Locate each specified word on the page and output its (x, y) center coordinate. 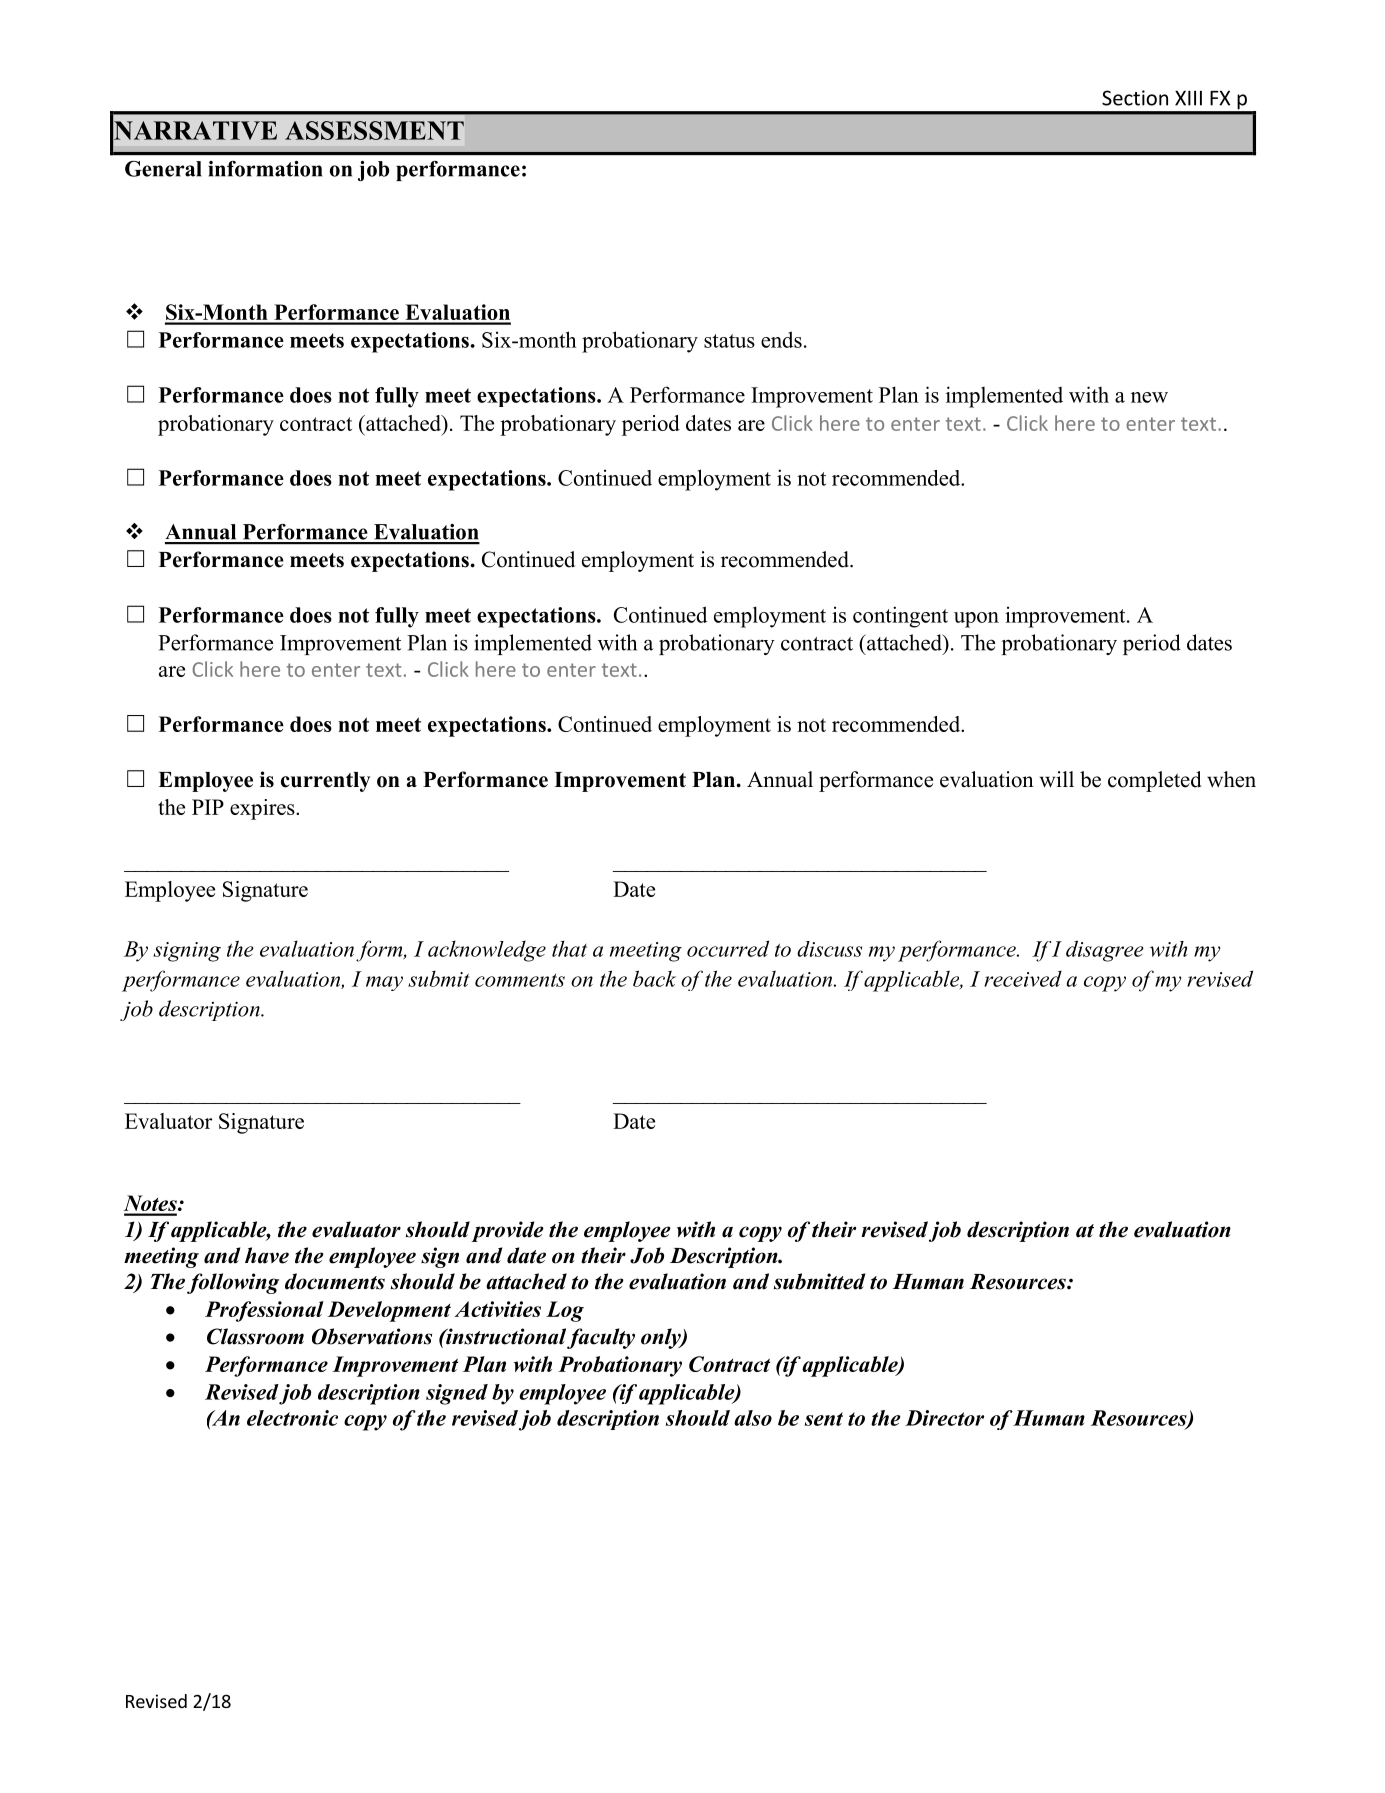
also (753, 1418)
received (1023, 979)
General (163, 169)
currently (325, 782)
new (1149, 397)
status (729, 341)
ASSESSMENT (374, 130)
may (384, 983)
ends (781, 339)
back (654, 978)
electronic (292, 1418)
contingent (900, 617)
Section (1135, 98)
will (1057, 779)
